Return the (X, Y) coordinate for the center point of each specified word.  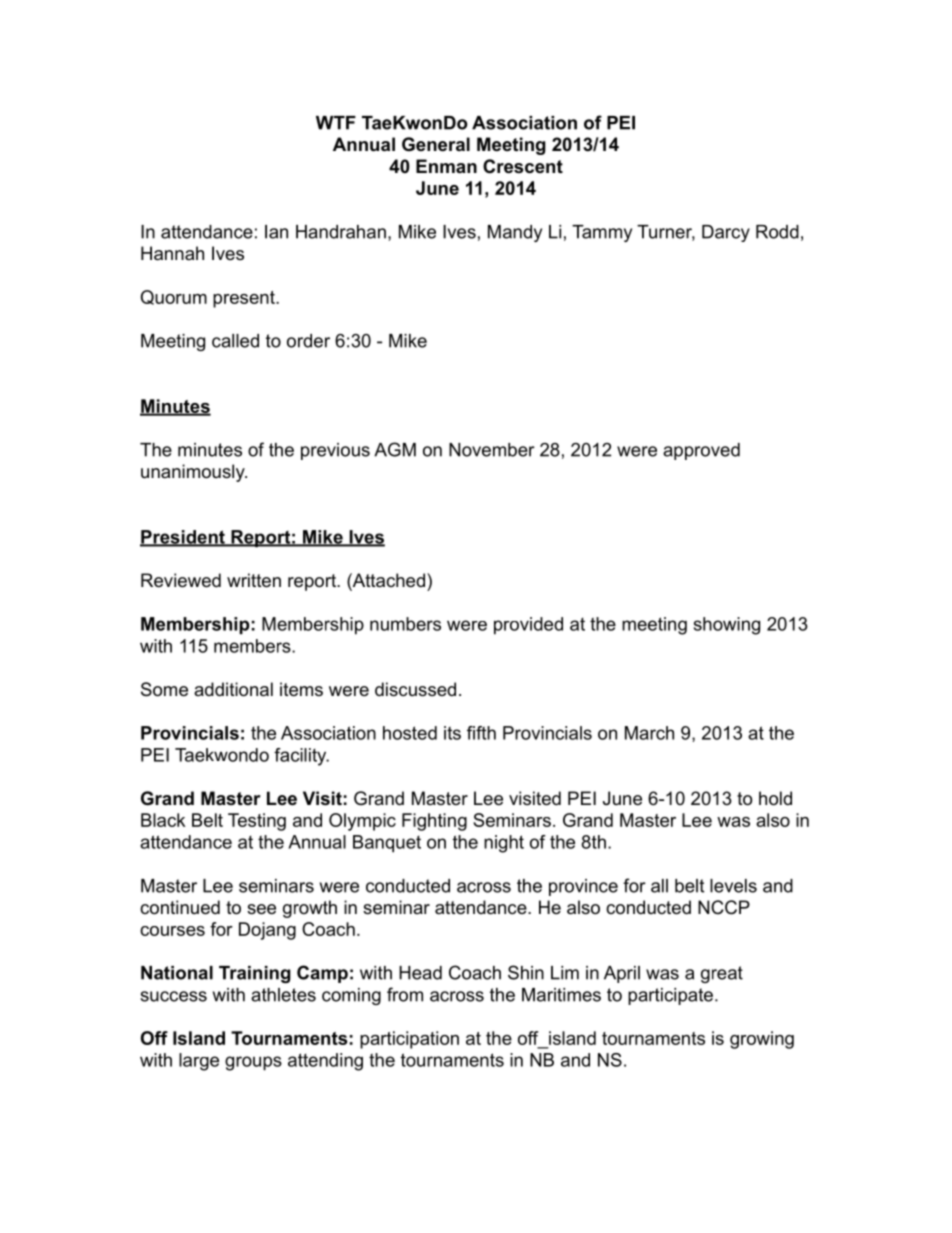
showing (727, 626)
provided (528, 626)
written (254, 580)
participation (409, 1040)
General (436, 144)
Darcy (726, 233)
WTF (336, 123)
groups (253, 1063)
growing (762, 1040)
